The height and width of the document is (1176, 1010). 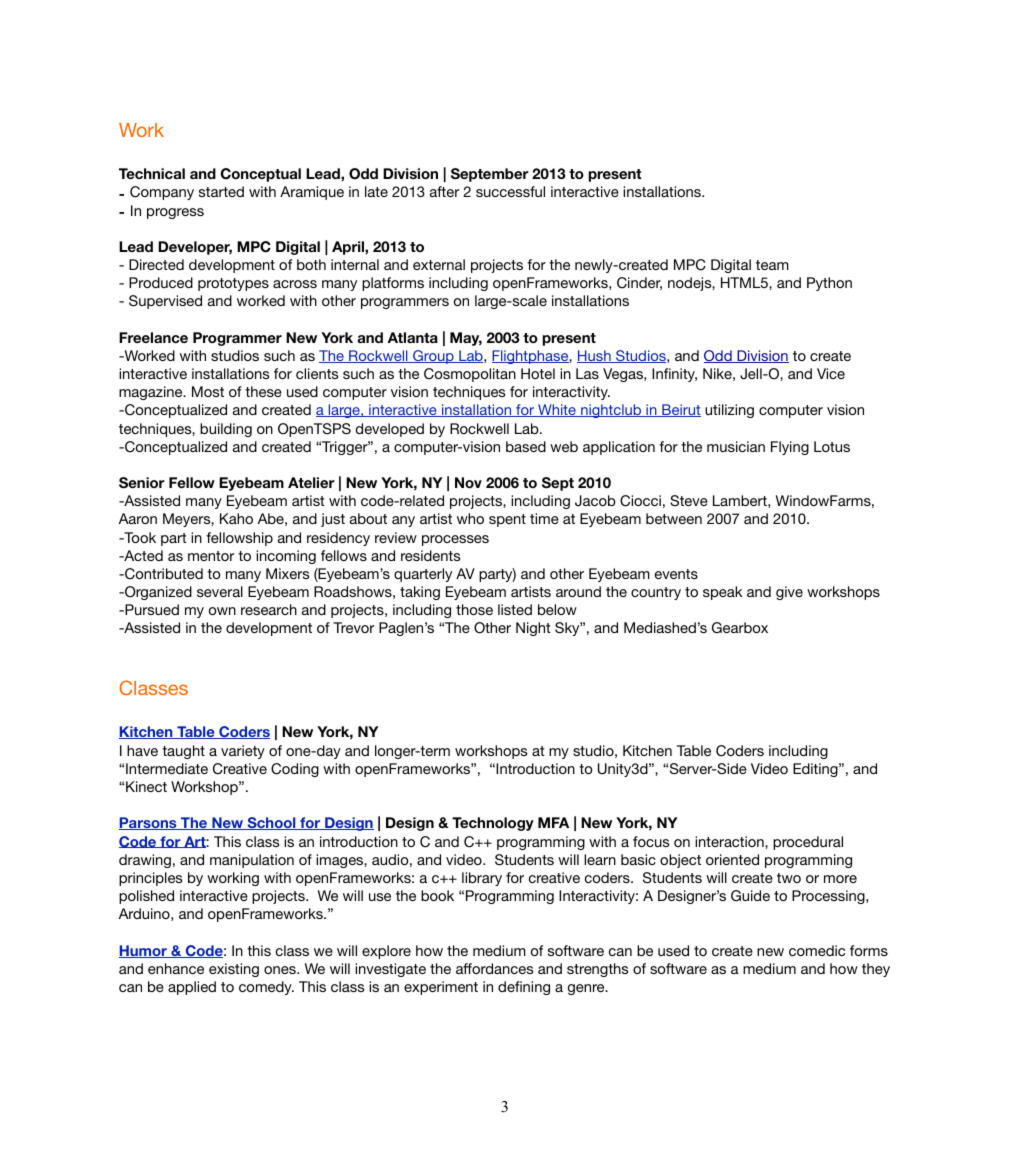 What do you see at coordinates (234, 970) in the document?
I see `existing` at bounding box center [234, 970].
